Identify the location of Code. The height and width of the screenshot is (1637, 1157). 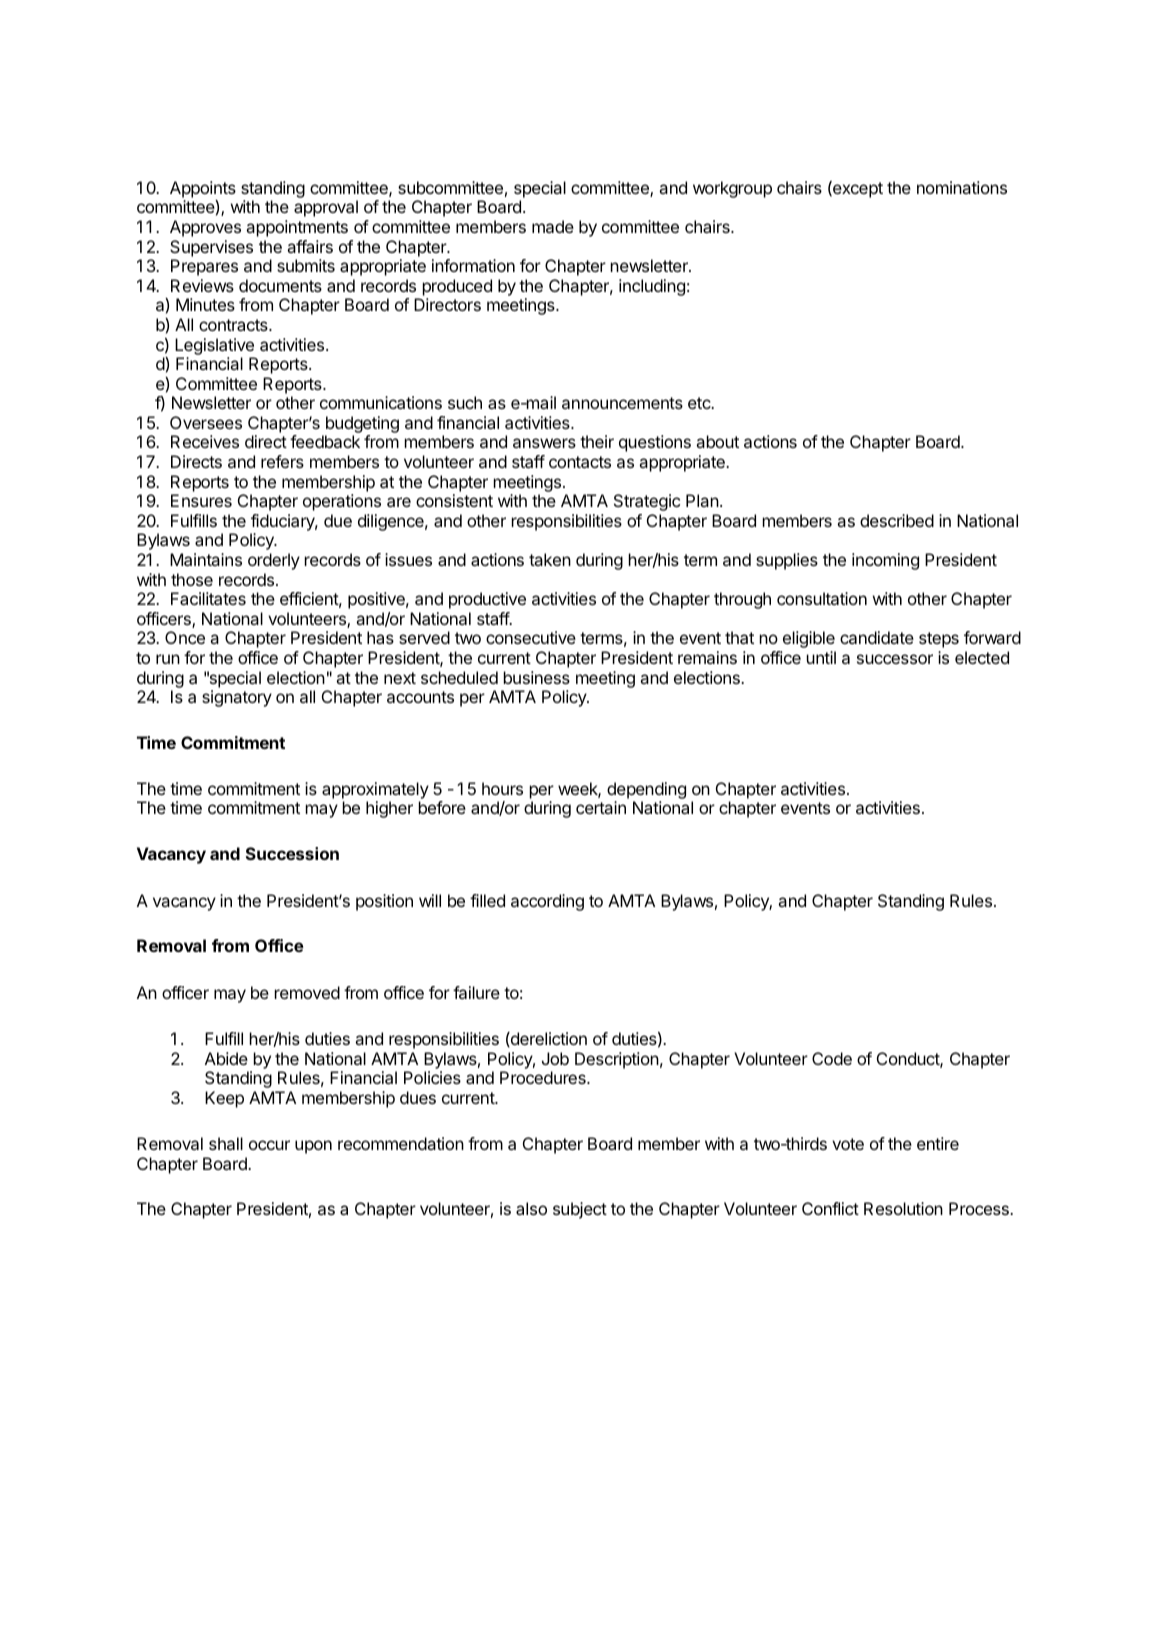
(832, 1058).
